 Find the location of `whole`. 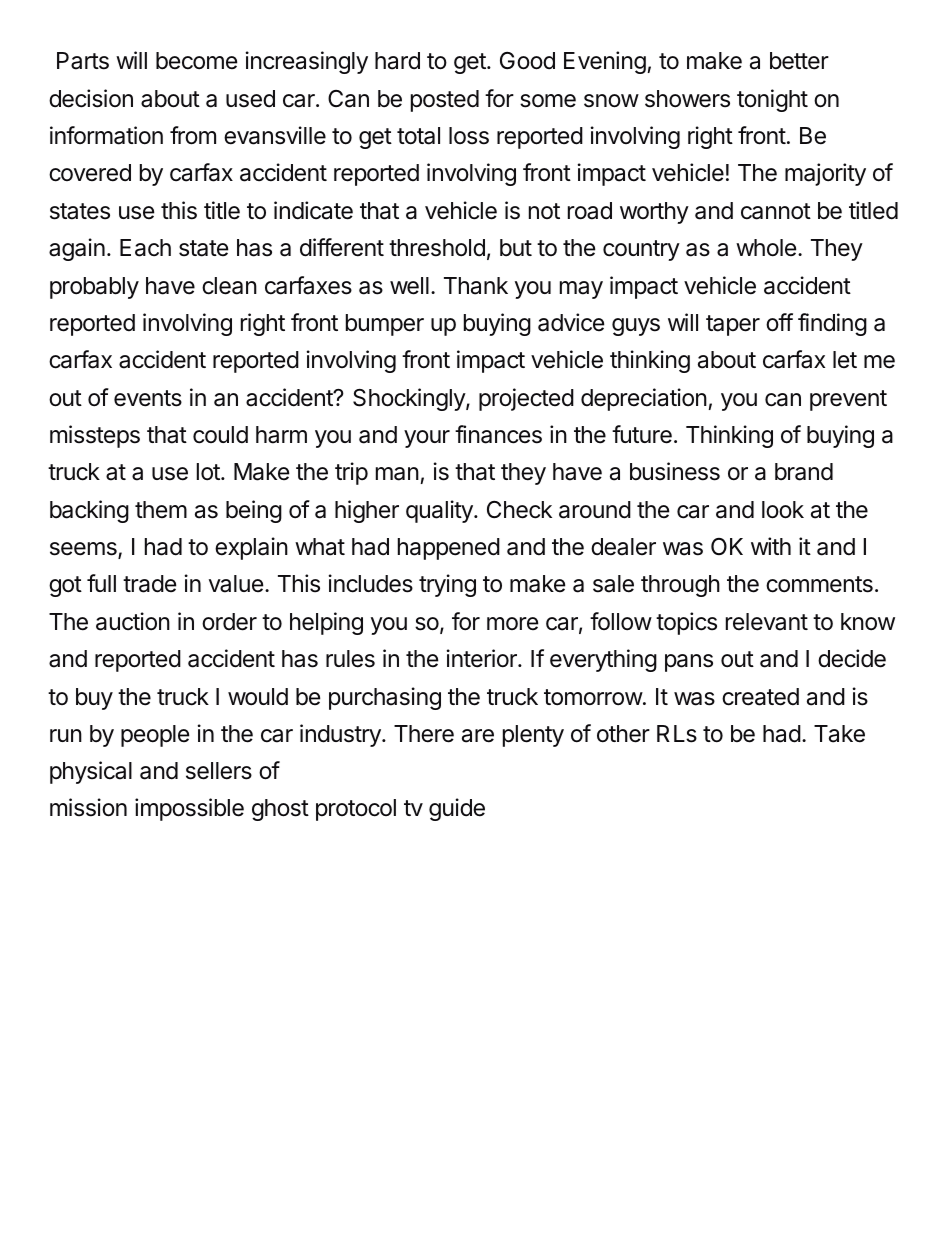

whole is located at coordinates (766, 248).
